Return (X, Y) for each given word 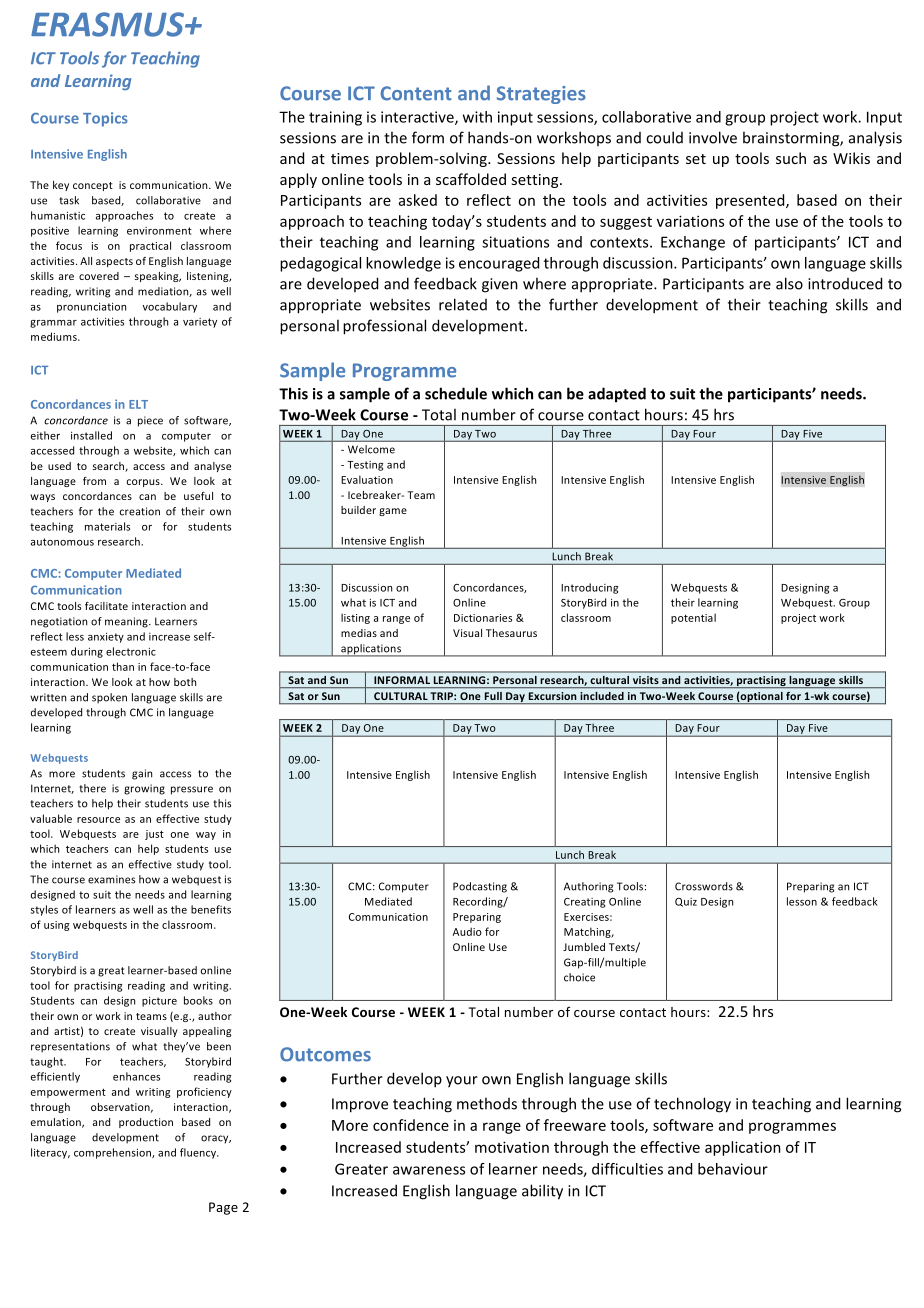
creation (140, 511)
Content (416, 93)
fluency (199, 1153)
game (393, 512)
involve (713, 137)
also (789, 283)
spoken (109, 698)
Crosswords (704, 886)
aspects (114, 262)
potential (693, 618)
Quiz (686, 902)
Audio (467, 931)
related (463, 304)
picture (159, 1001)
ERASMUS (108, 24)
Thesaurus (511, 633)
